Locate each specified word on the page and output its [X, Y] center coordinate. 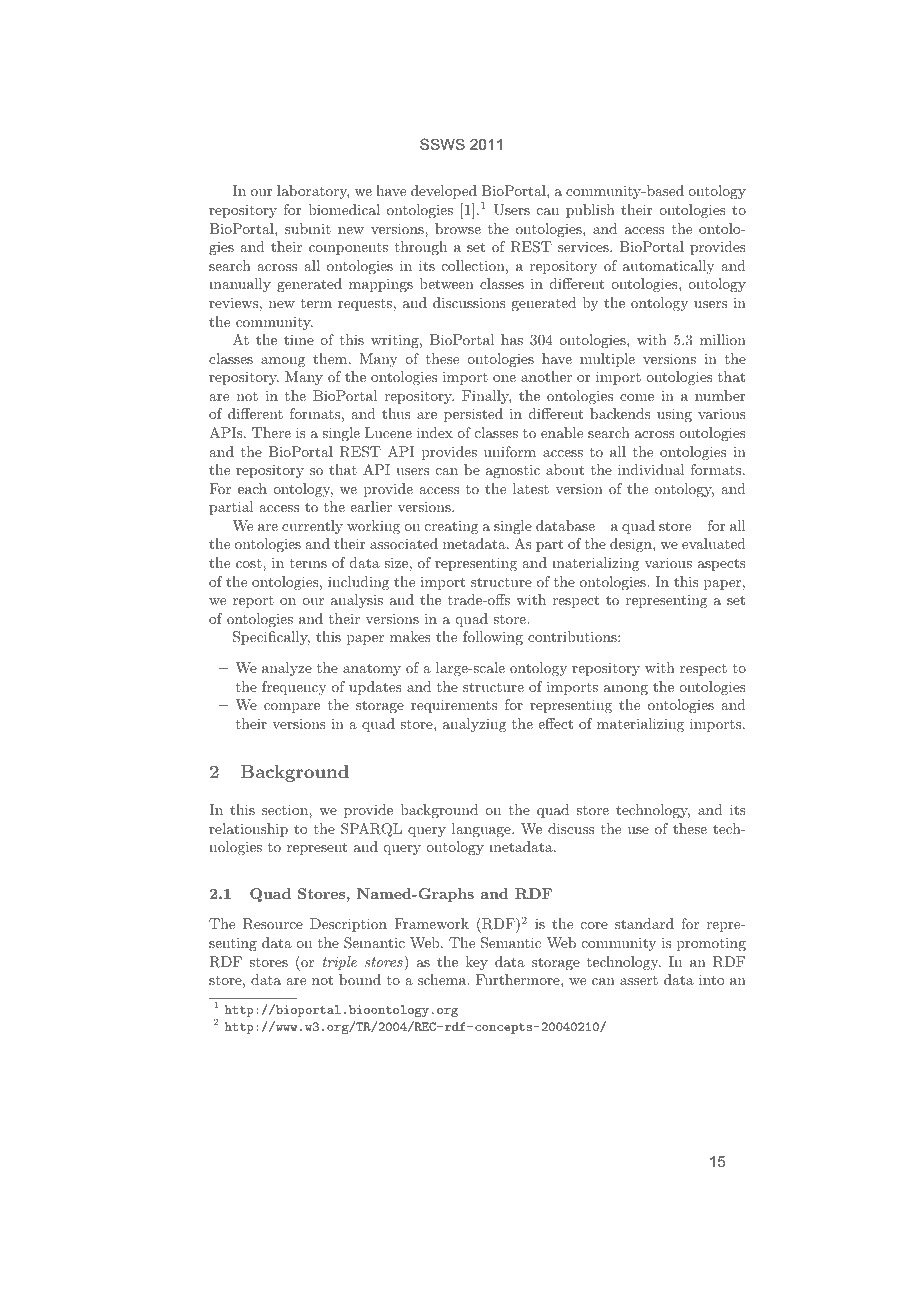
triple [340, 963]
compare [292, 708]
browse [458, 228]
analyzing [474, 725]
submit [308, 228]
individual [651, 469]
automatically [668, 267]
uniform [510, 451]
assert [639, 980]
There [271, 432]
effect [555, 723]
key [477, 963]
